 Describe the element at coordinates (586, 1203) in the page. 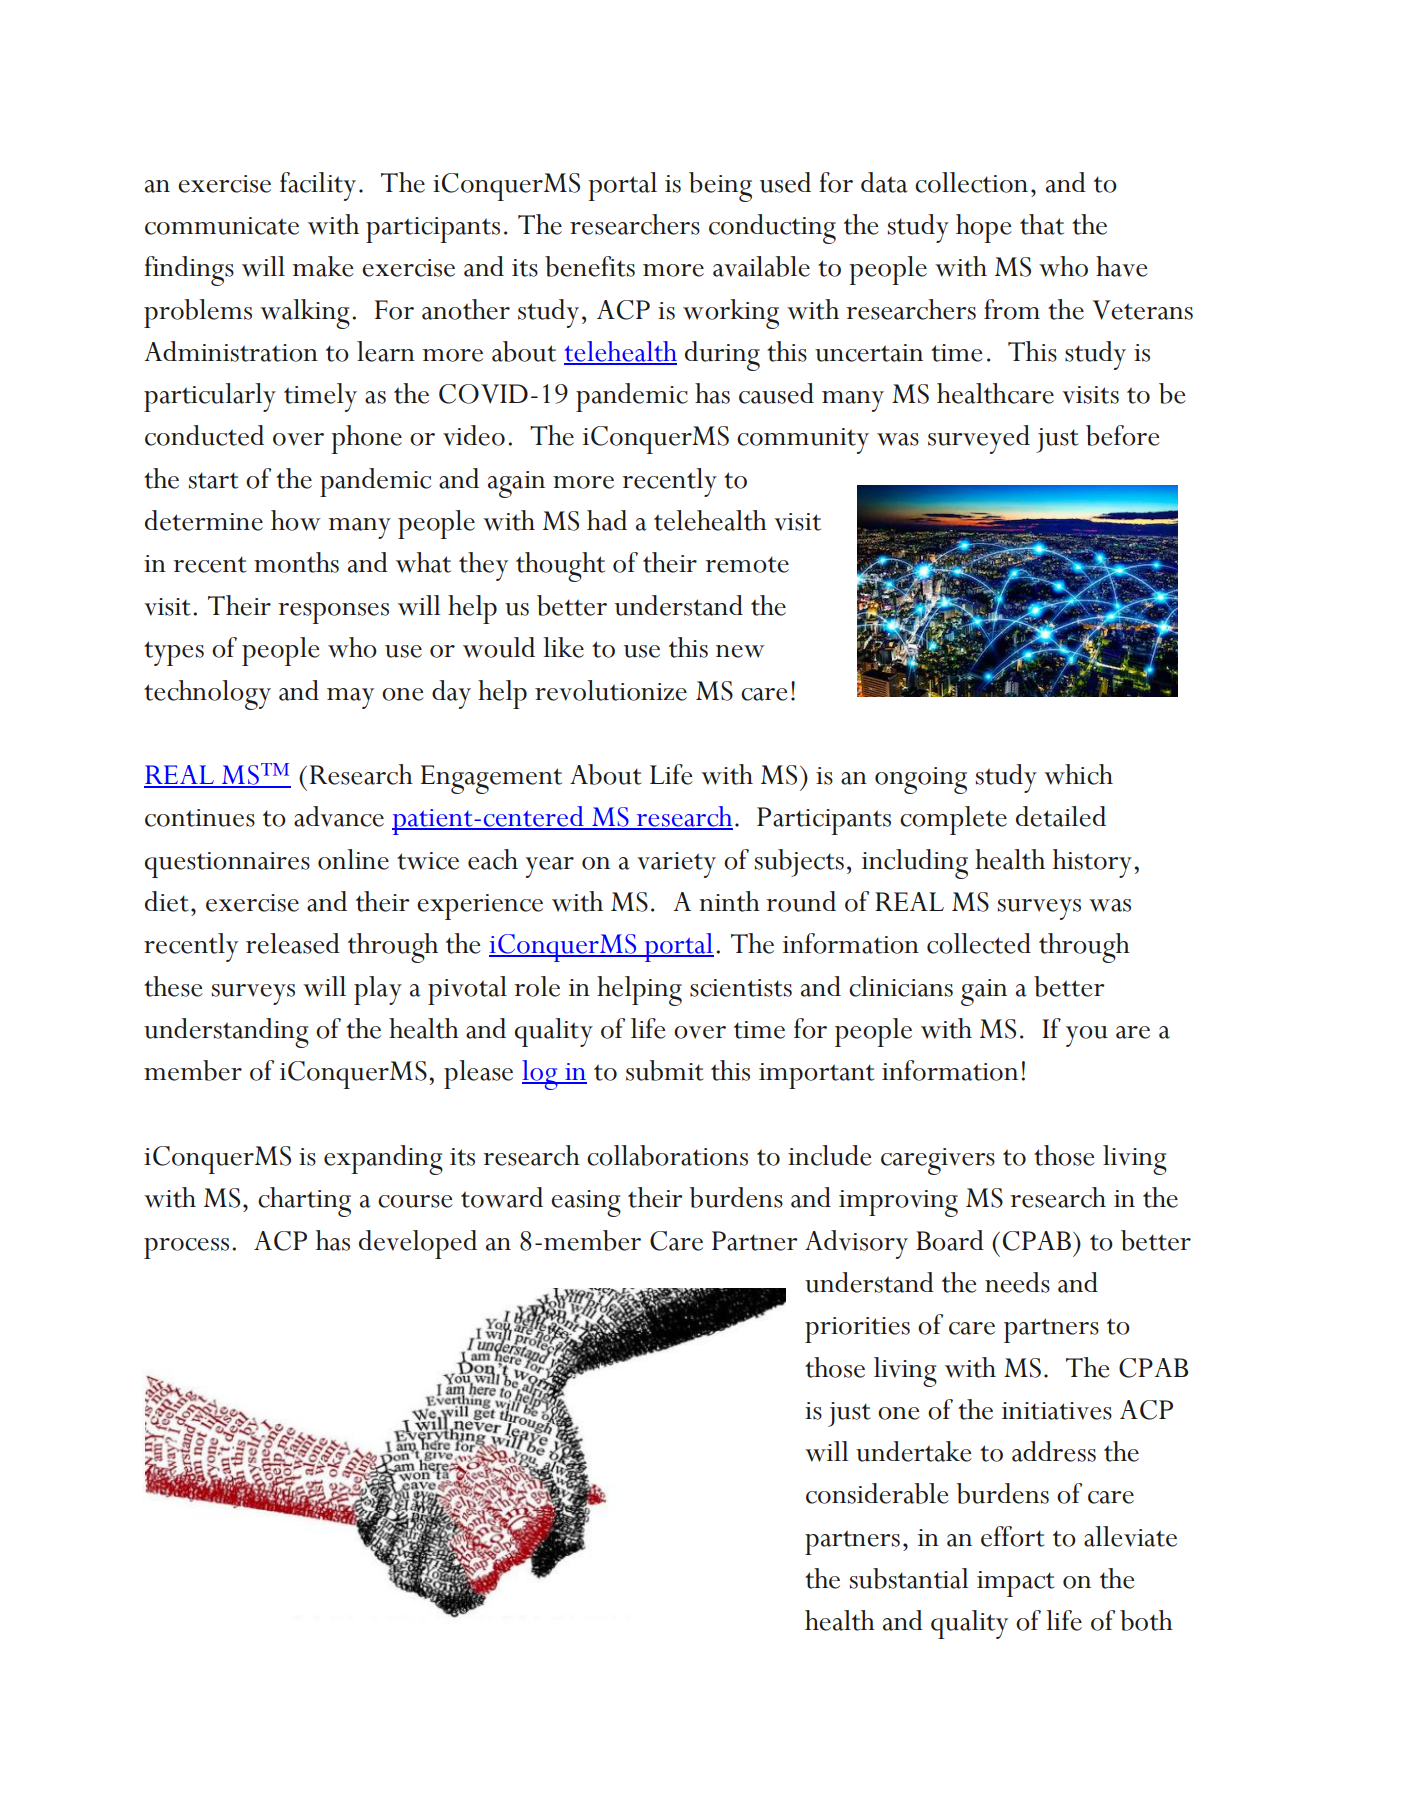

I see `easing` at that location.
